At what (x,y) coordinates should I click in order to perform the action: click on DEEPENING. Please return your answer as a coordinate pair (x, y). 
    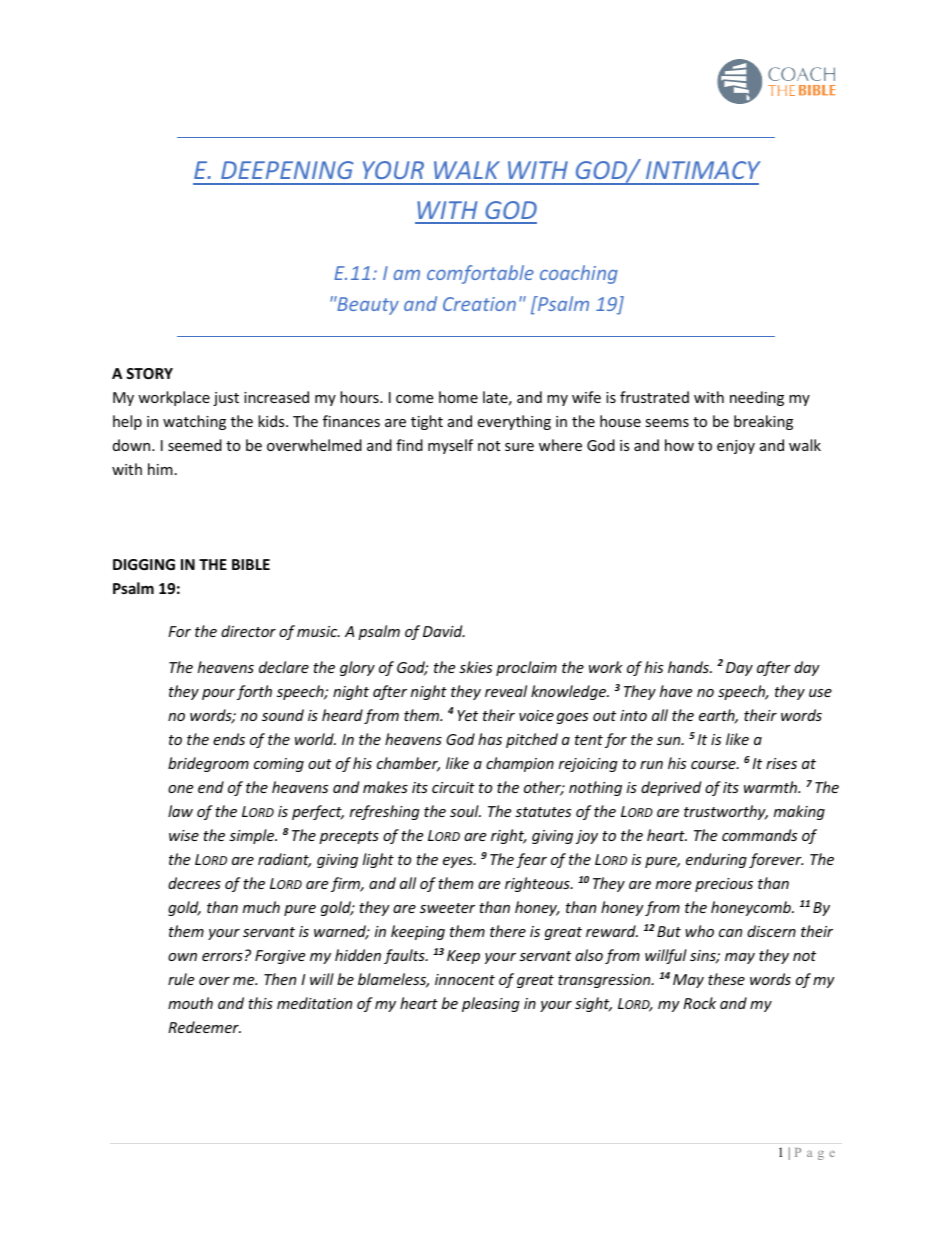
    Looking at the image, I should click on (287, 170).
